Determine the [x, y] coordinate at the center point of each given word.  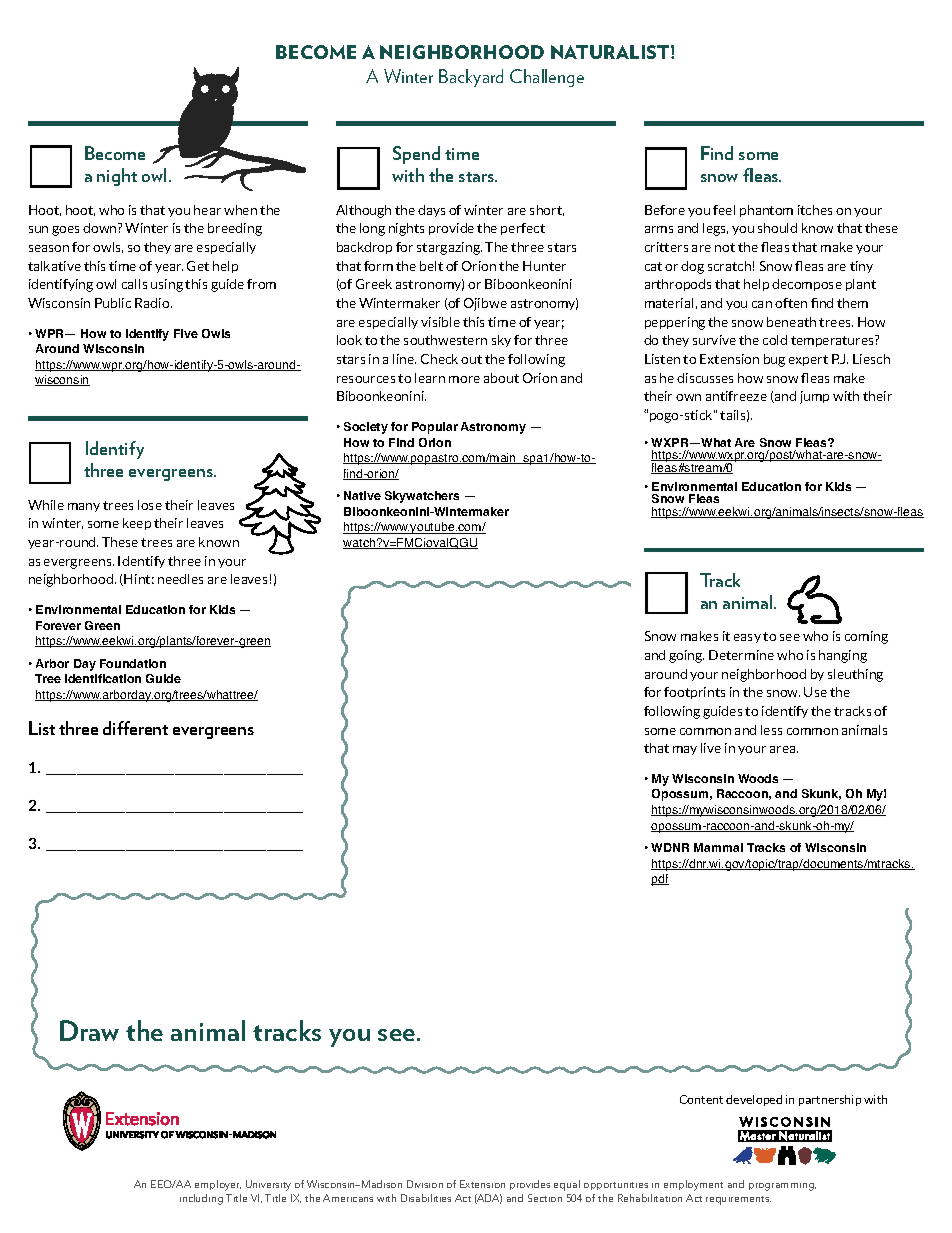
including [201, 1199]
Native [362, 495]
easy [747, 638]
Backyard [471, 78]
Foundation [133, 663]
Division [425, 1184]
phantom [766, 211]
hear [207, 210]
